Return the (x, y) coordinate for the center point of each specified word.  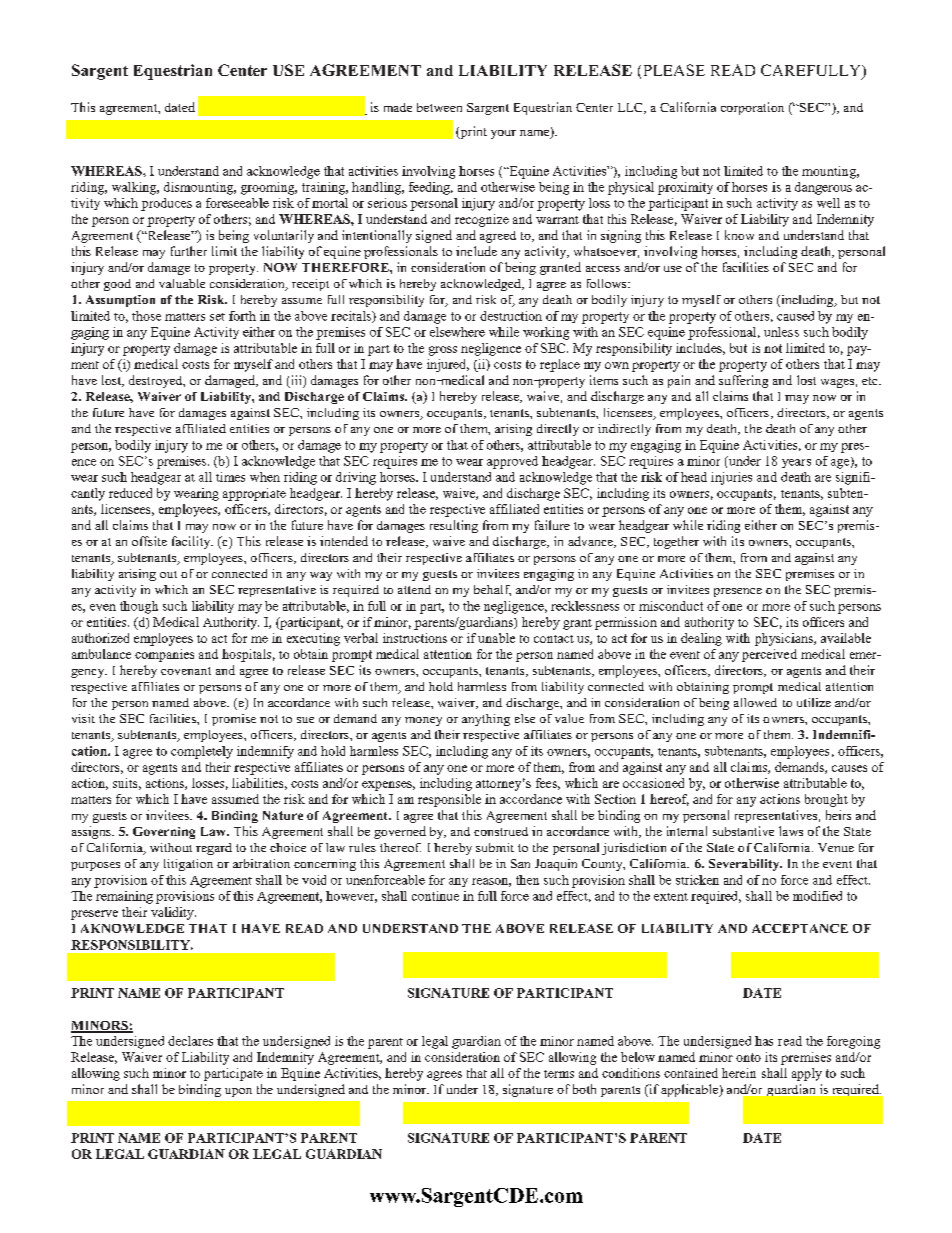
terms (559, 1074)
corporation (752, 108)
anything (486, 720)
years (796, 463)
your (503, 134)
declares (190, 1041)
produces (166, 204)
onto (748, 1057)
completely (202, 752)
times (230, 477)
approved (512, 462)
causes (849, 768)
